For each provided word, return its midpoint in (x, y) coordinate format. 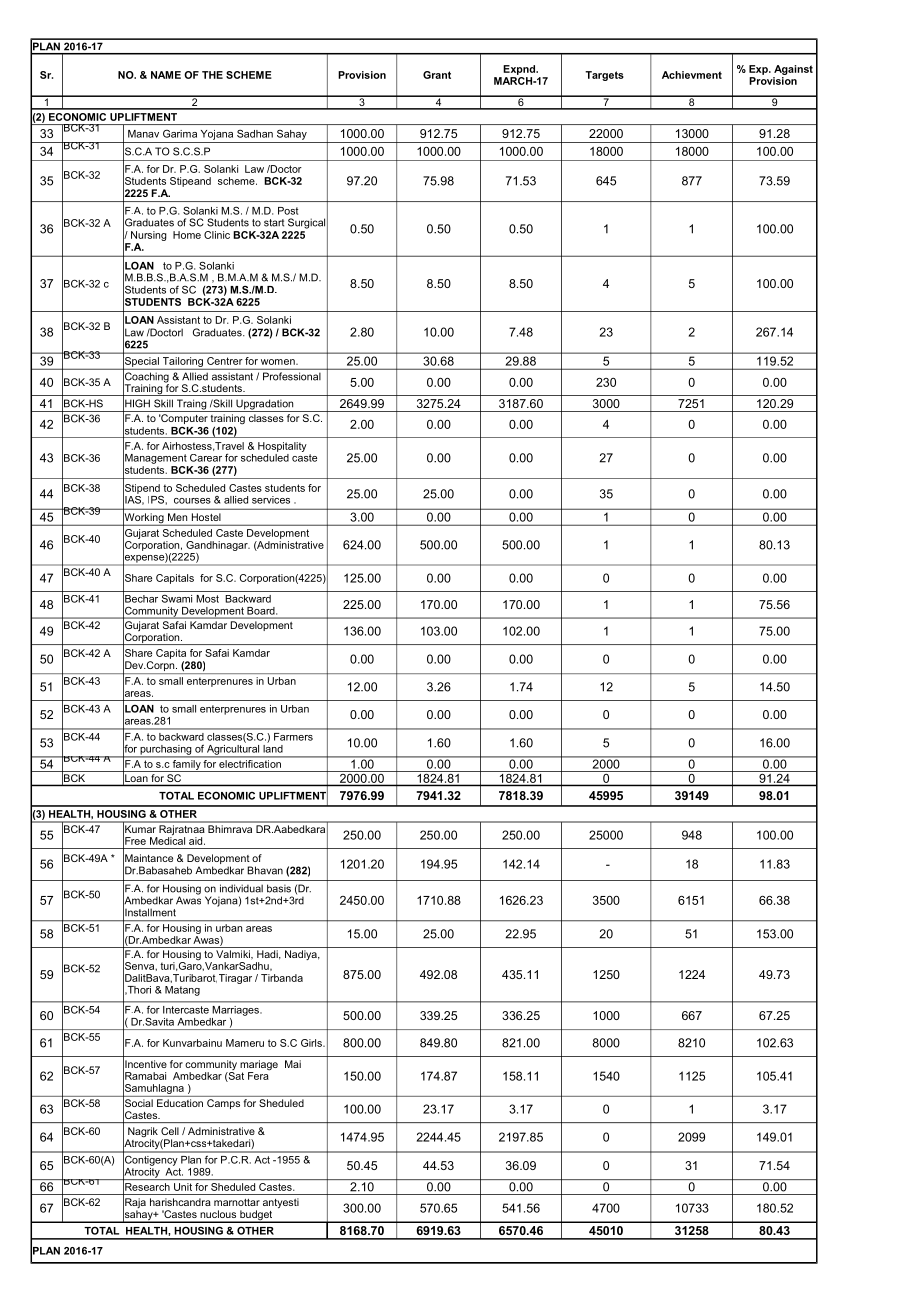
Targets (604, 76)
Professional (292, 376)
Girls (312, 1043)
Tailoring (182, 363)
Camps (223, 1104)
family (187, 764)
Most (207, 599)
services (271, 500)
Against (793, 70)
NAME (166, 75)
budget (256, 1216)
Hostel (206, 517)
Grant (437, 75)
